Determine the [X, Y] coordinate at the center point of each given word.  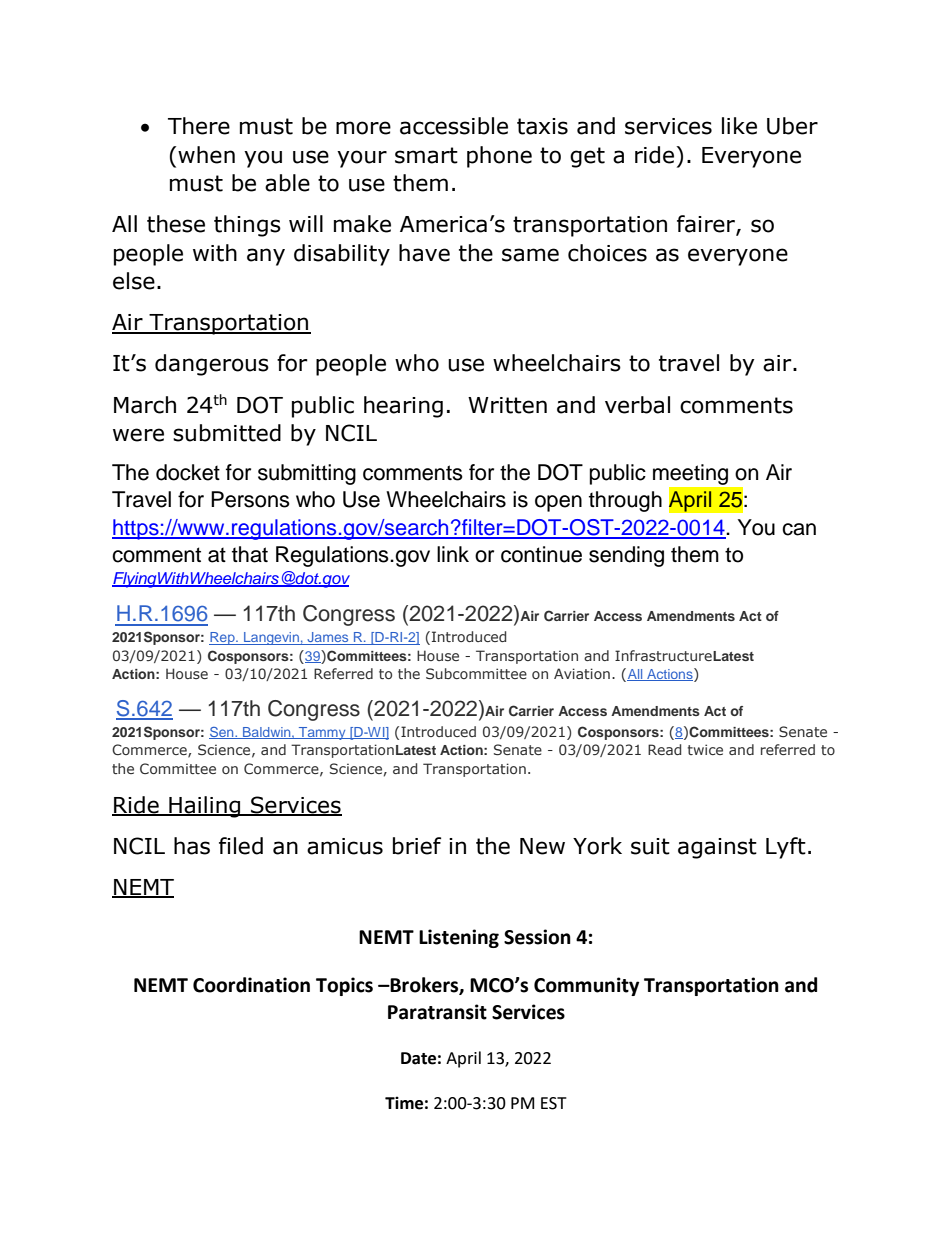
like [739, 126]
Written [507, 405]
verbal [637, 405]
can [799, 529]
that [250, 554]
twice [705, 749]
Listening [459, 938]
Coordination [251, 985]
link [453, 554]
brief [417, 846]
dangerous [212, 365]
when [206, 155]
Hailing [205, 807]
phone [499, 157]
